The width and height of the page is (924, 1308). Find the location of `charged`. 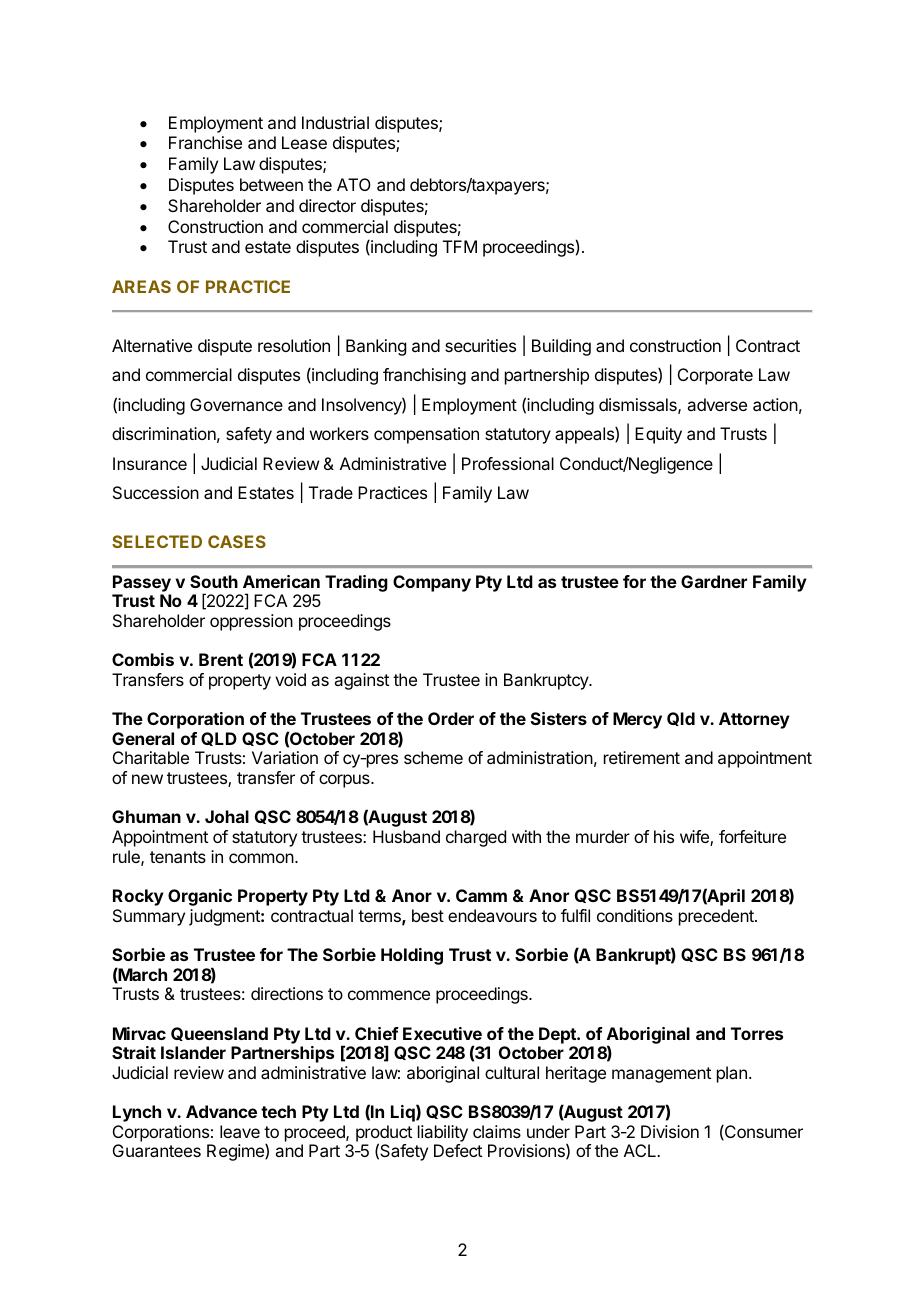

charged is located at coordinates (476, 838).
